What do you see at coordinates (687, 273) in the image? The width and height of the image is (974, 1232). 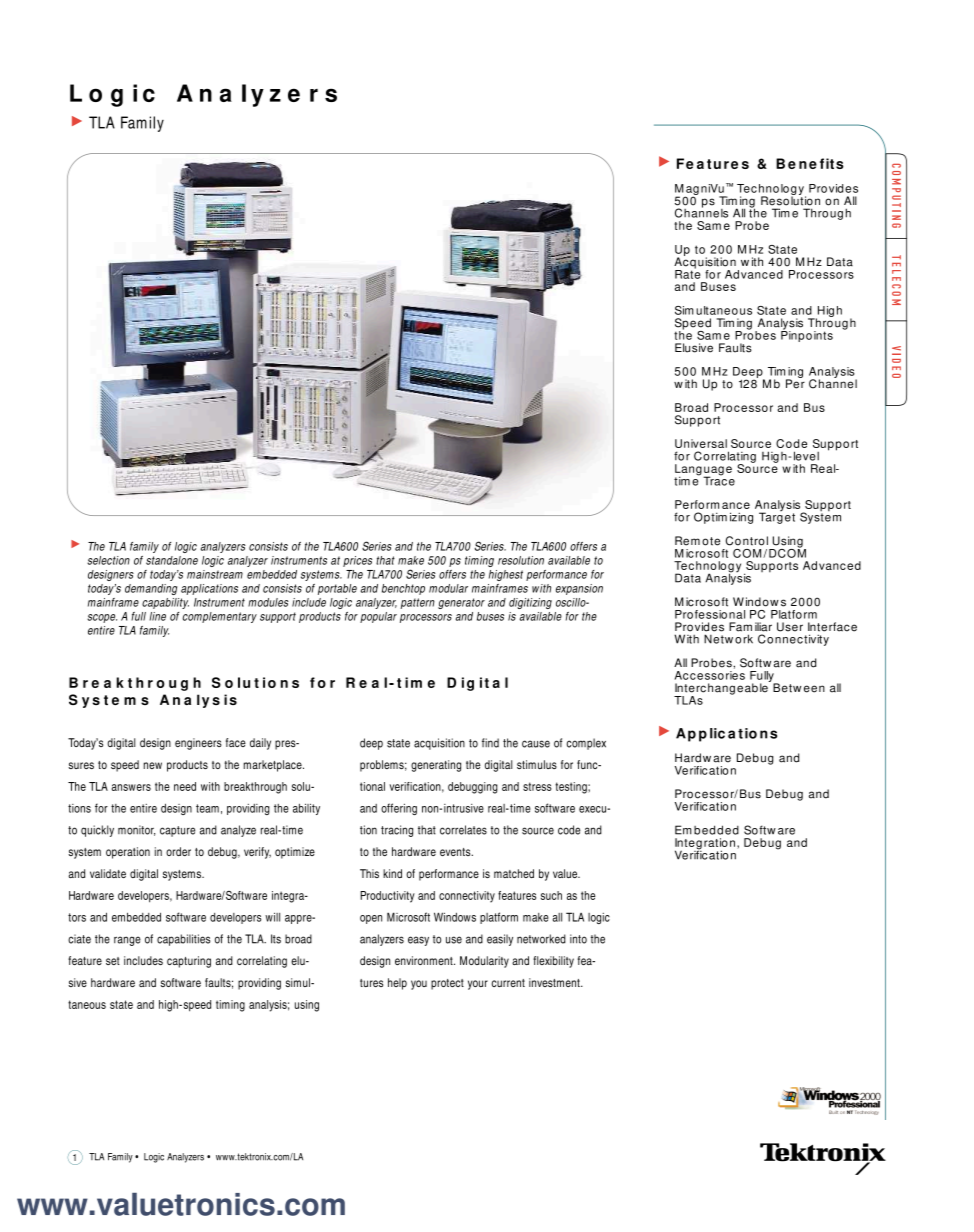 I see `Rate` at bounding box center [687, 273].
